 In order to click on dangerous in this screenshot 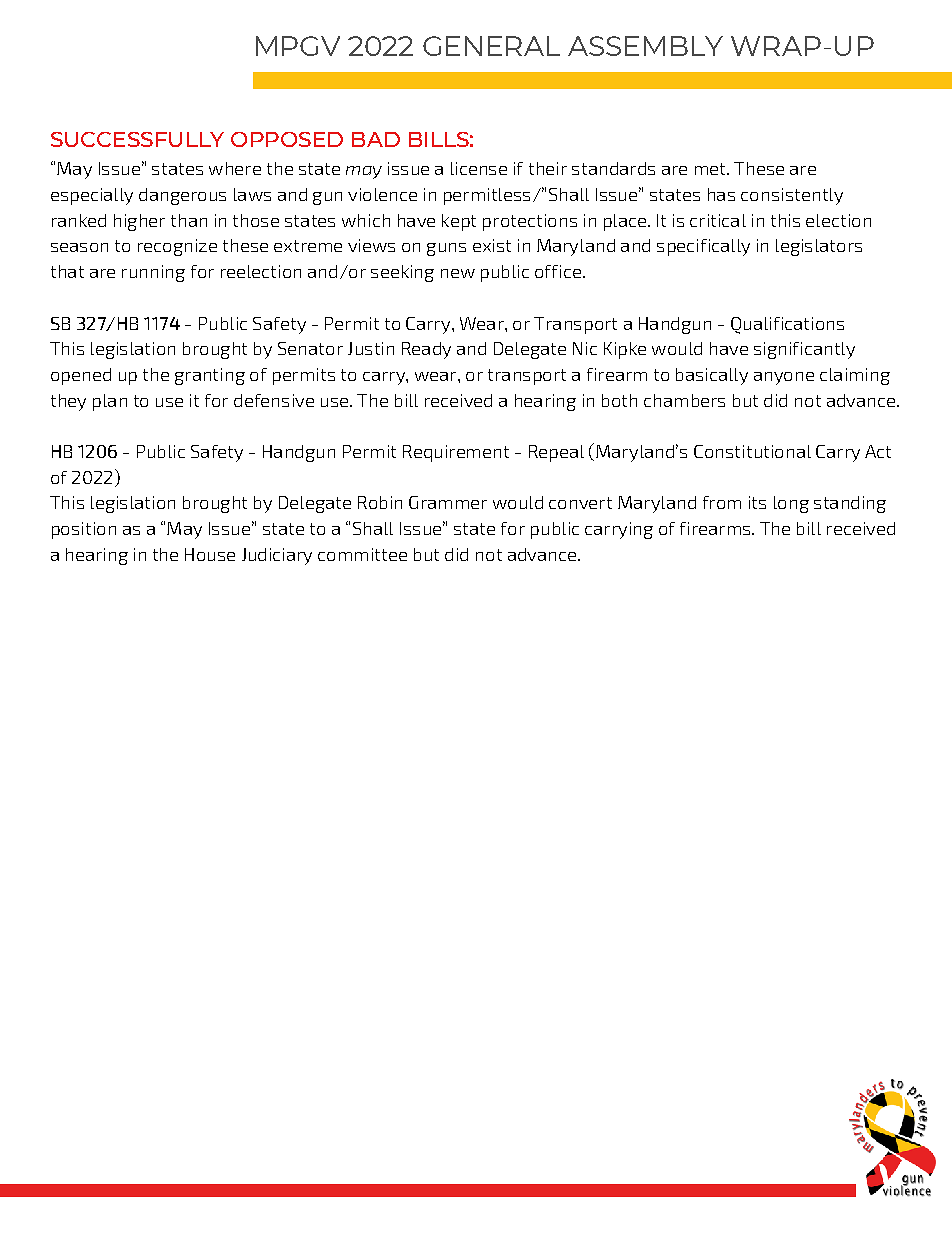, I will do `click(182, 196)`.
